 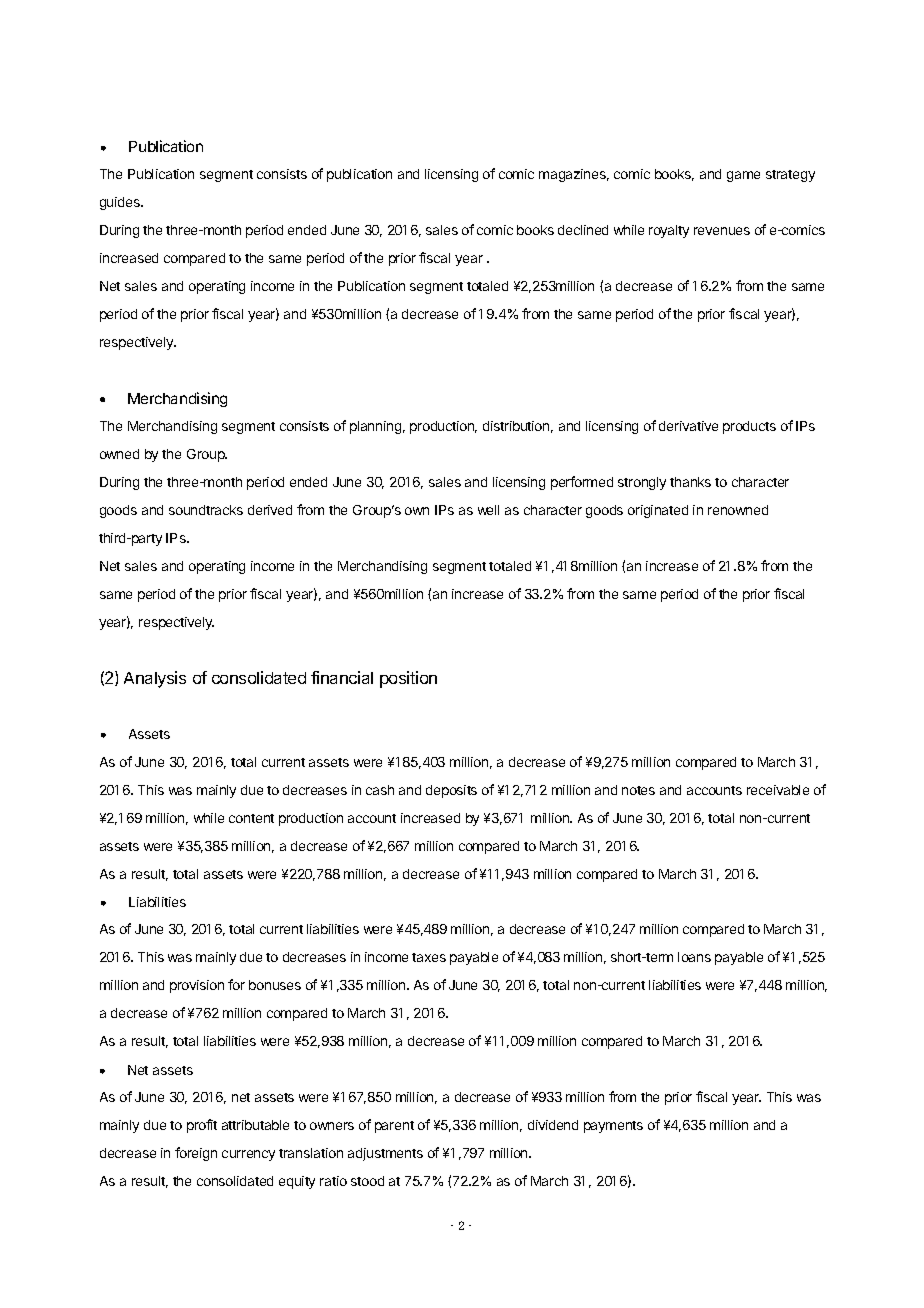 I want to click on position, so click(x=408, y=679).
